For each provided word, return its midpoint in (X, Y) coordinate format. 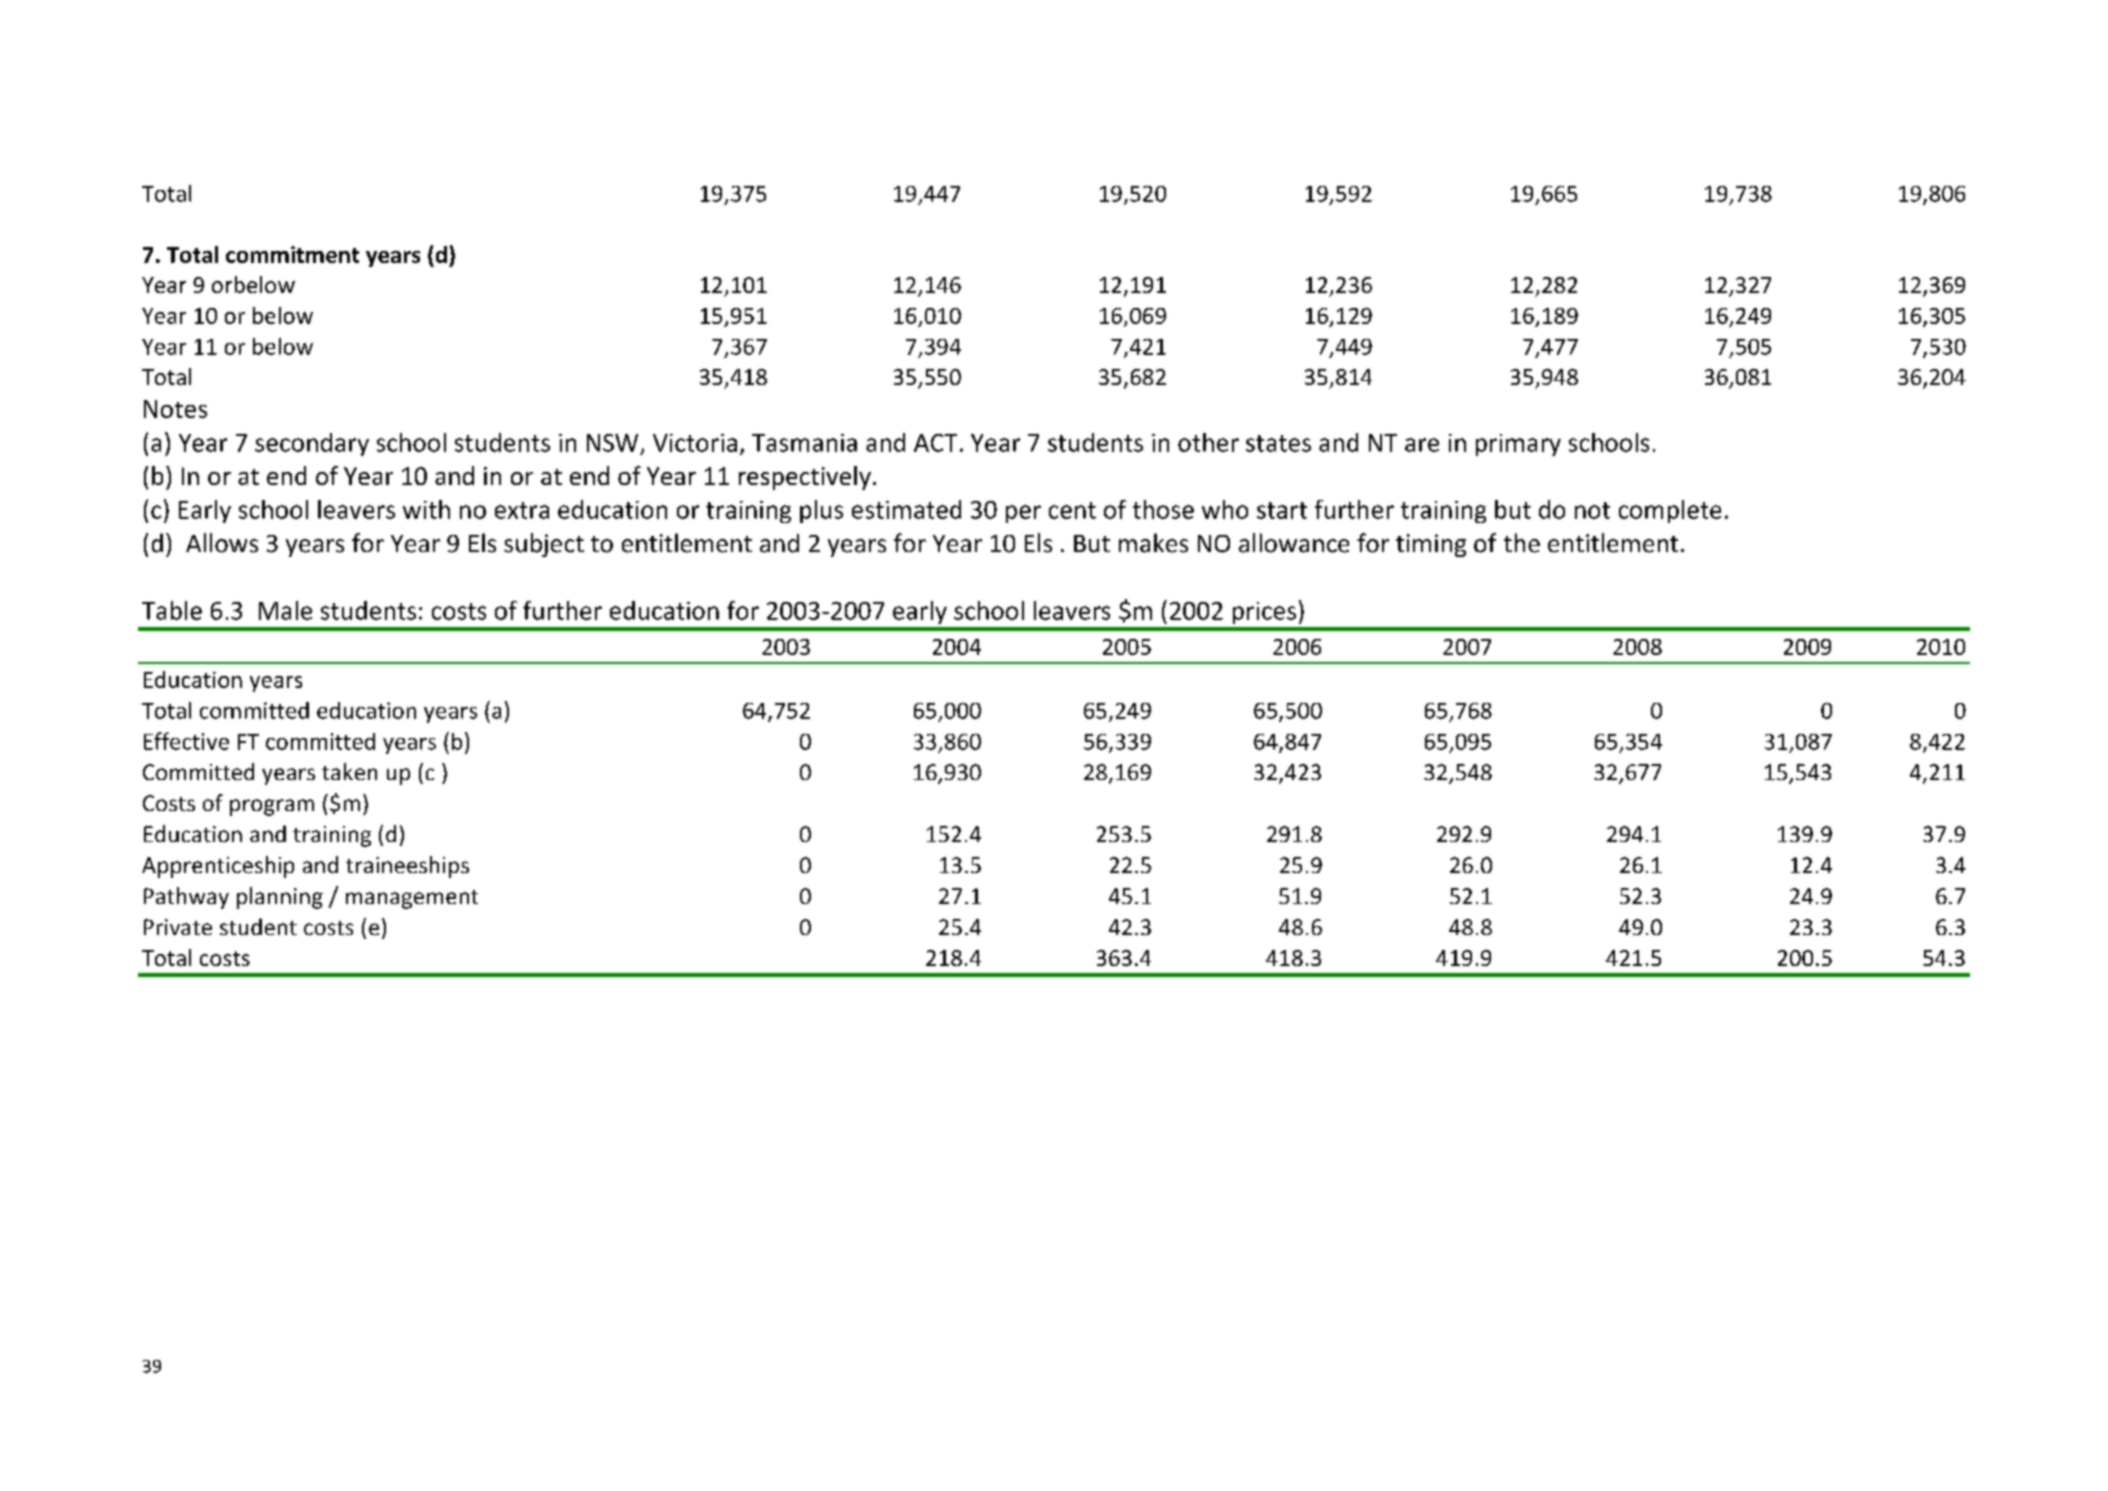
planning (280, 898)
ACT (935, 443)
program (272, 807)
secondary (312, 444)
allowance (1294, 543)
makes (1153, 543)
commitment (292, 254)
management (412, 899)
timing (1431, 545)
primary (1518, 445)
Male (285, 610)
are (1422, 445)
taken (349, 771)
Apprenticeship (218, 867)
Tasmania (804, 443)
